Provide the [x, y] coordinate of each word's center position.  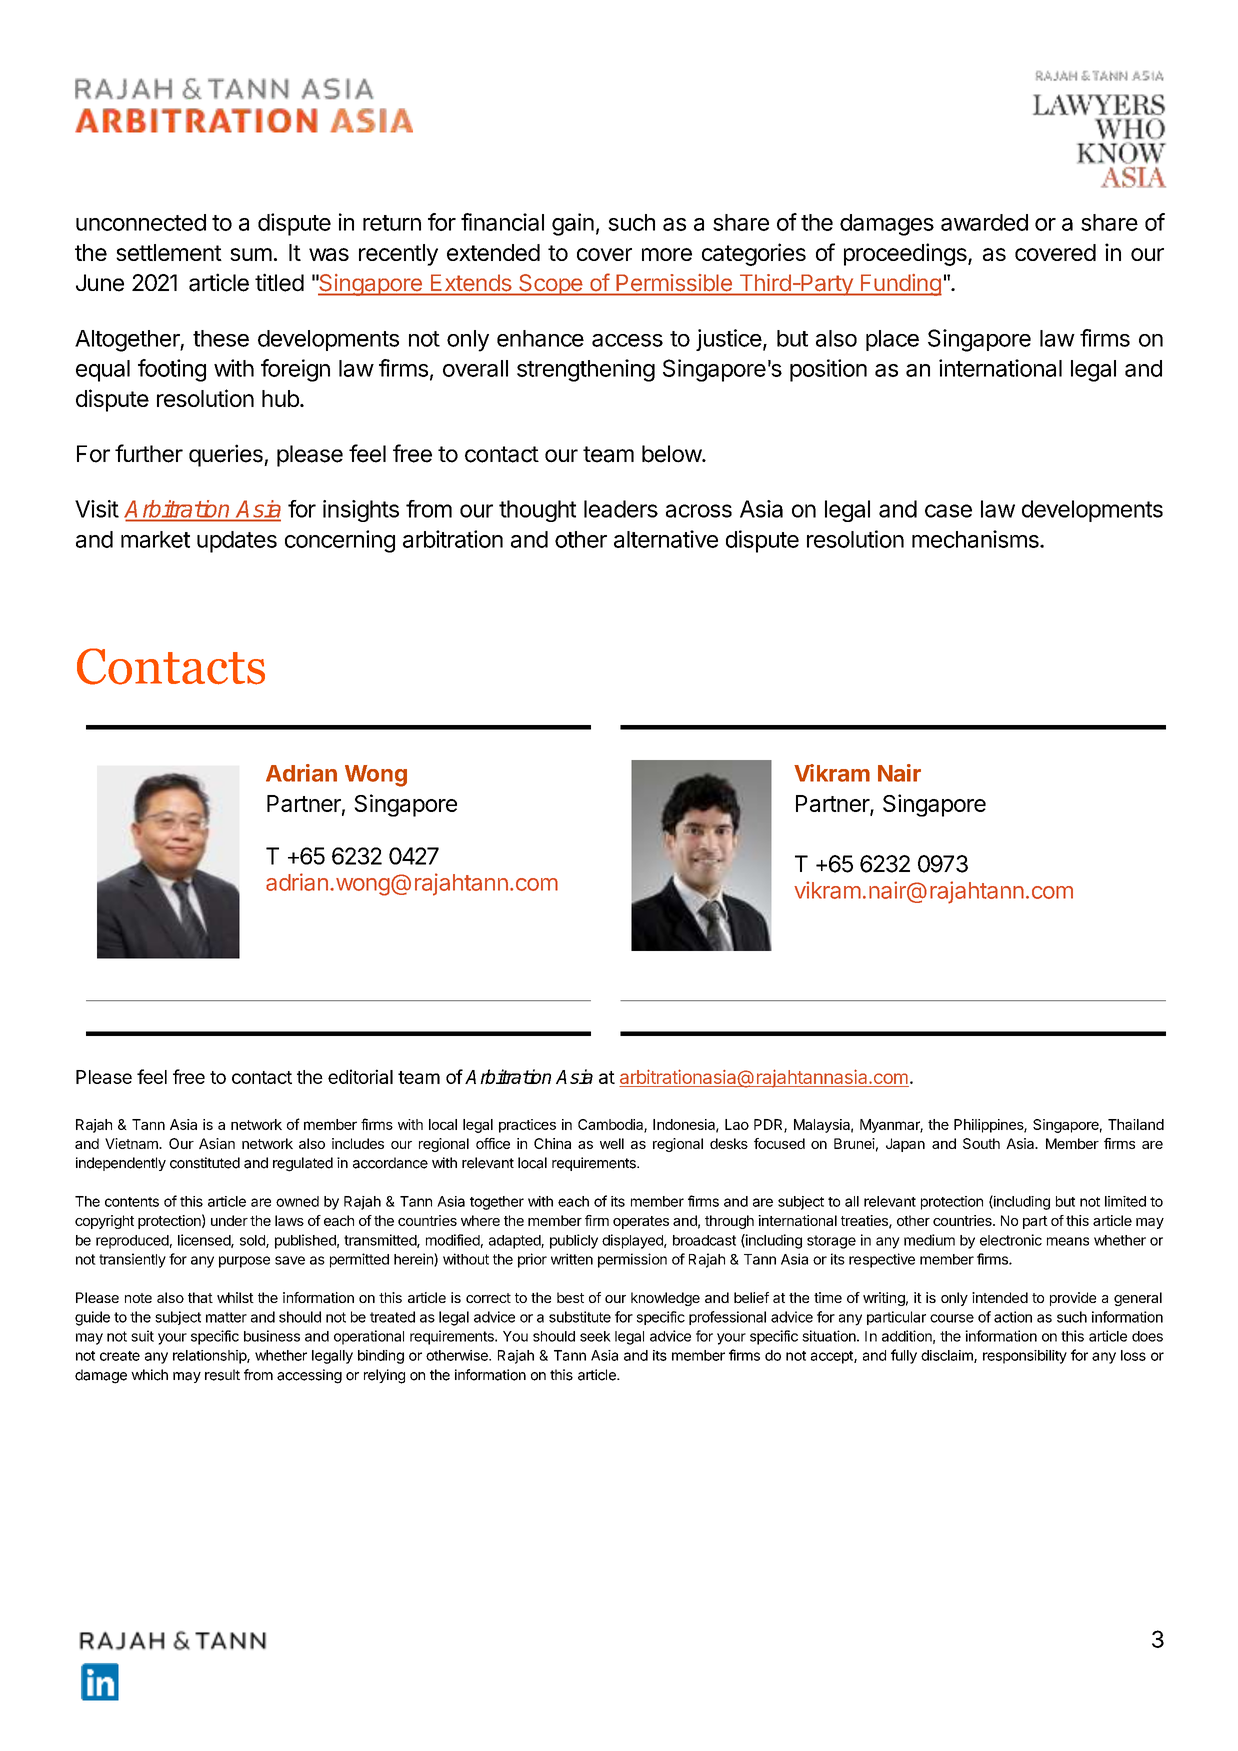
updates [237, 542]
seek [595, 1336]
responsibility [1025, 1357]
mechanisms [976, 539]
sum [251, 254]
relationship [210, 1357]
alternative [666, 539]
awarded [984, 222]
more [667, 254]
